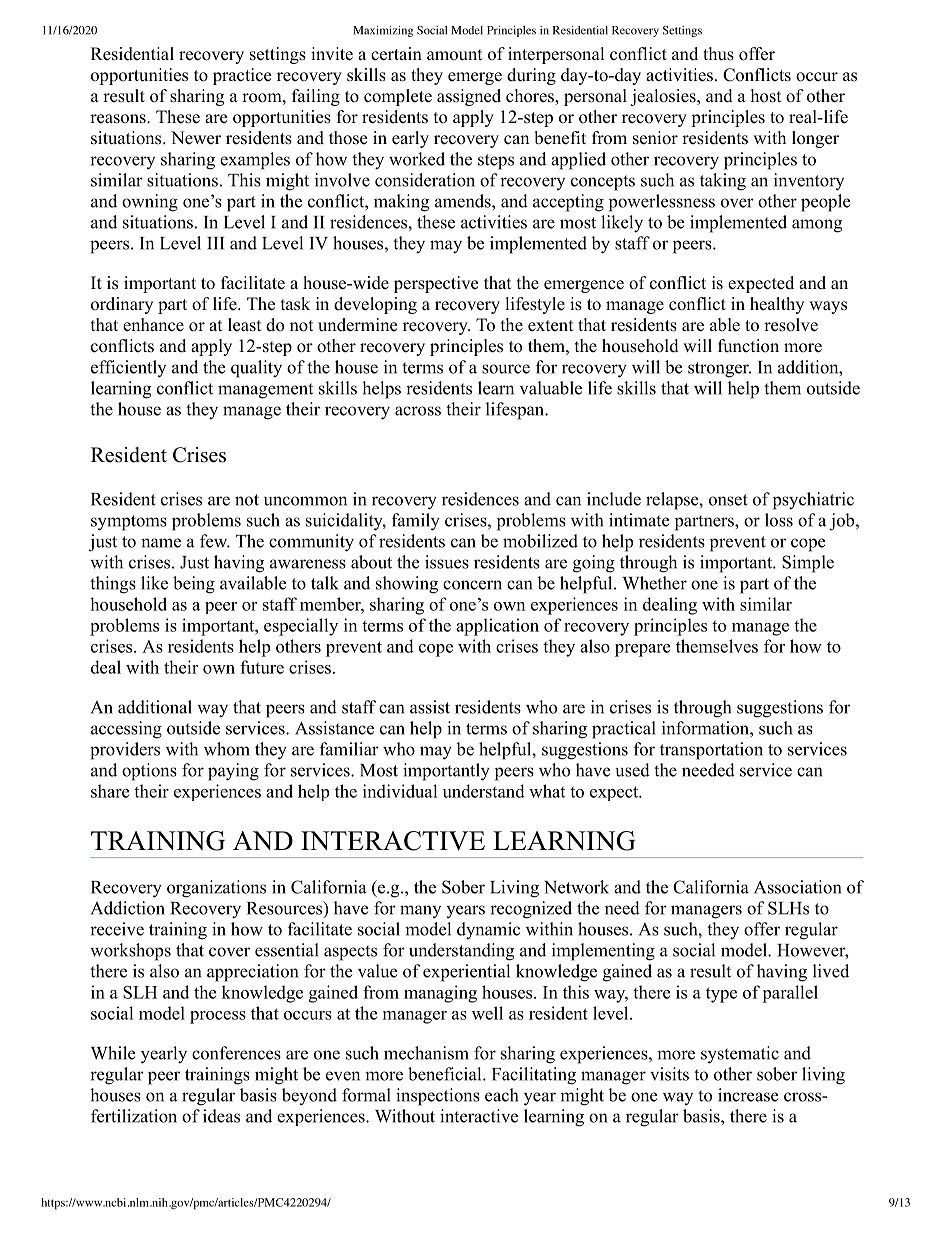 The image size is (952, 1233). I want to click on ideas, so click(221, 1116).
